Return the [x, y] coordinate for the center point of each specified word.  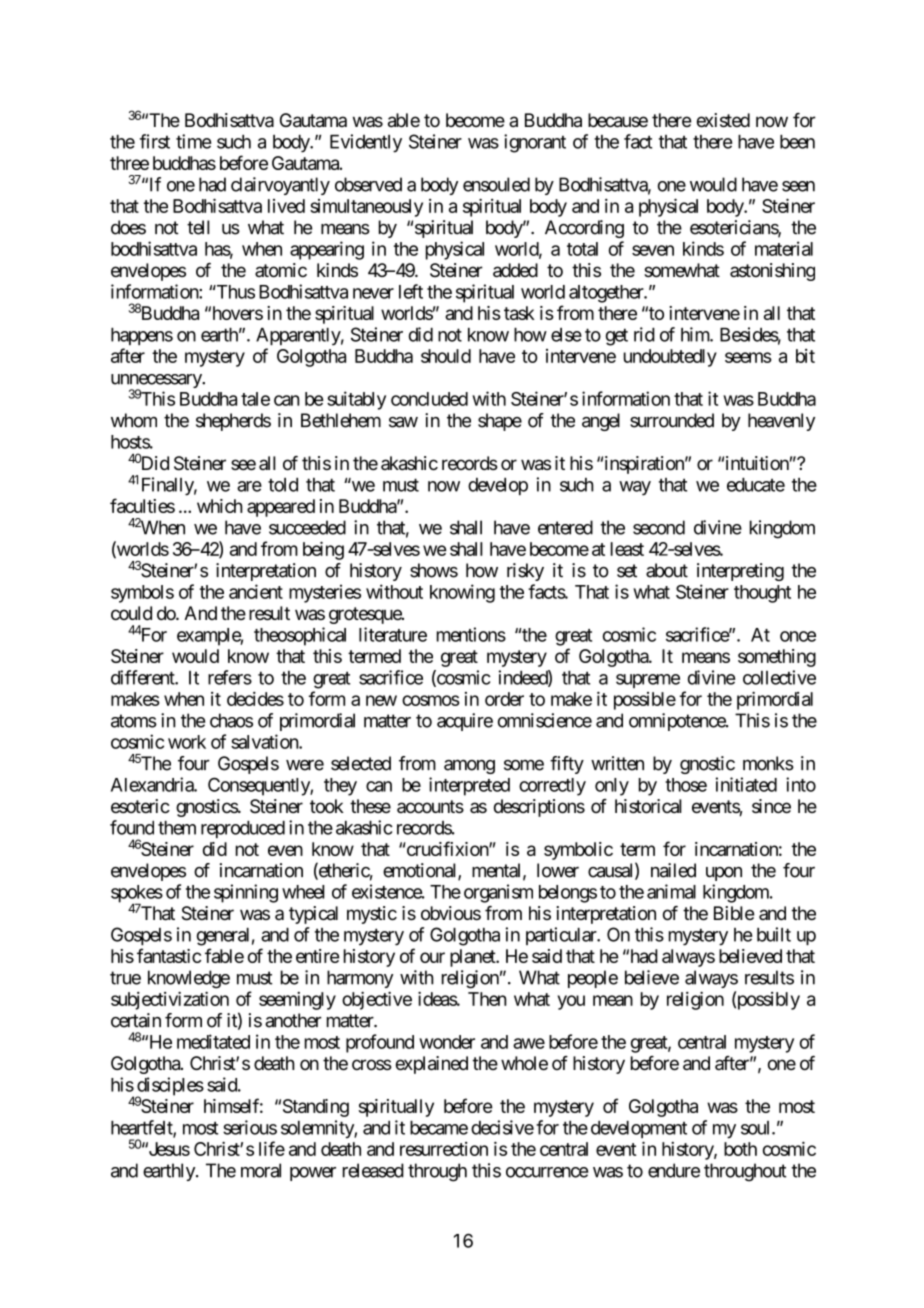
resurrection [444, 1149]
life [272, 1148]
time [193, 141]
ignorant [535, 143]
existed [723, 120]
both [740, 1149]
